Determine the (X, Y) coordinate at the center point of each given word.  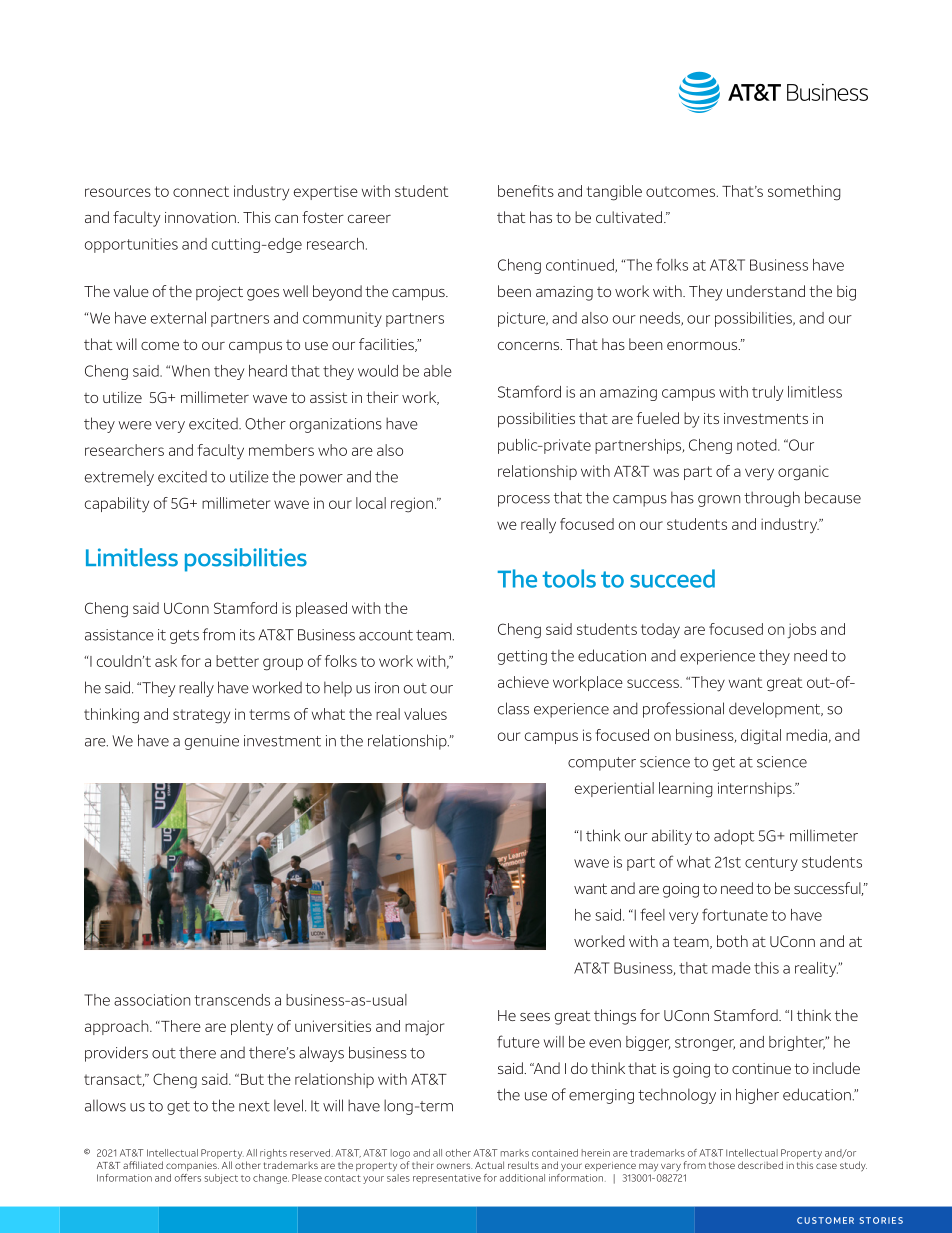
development (776, 710)
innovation (201, 217)
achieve (523, 682)
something (804, 193)
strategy (201, 716)
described (760, 1165)
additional (522, 1178)
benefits (526, 191)
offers (188, 1178)
